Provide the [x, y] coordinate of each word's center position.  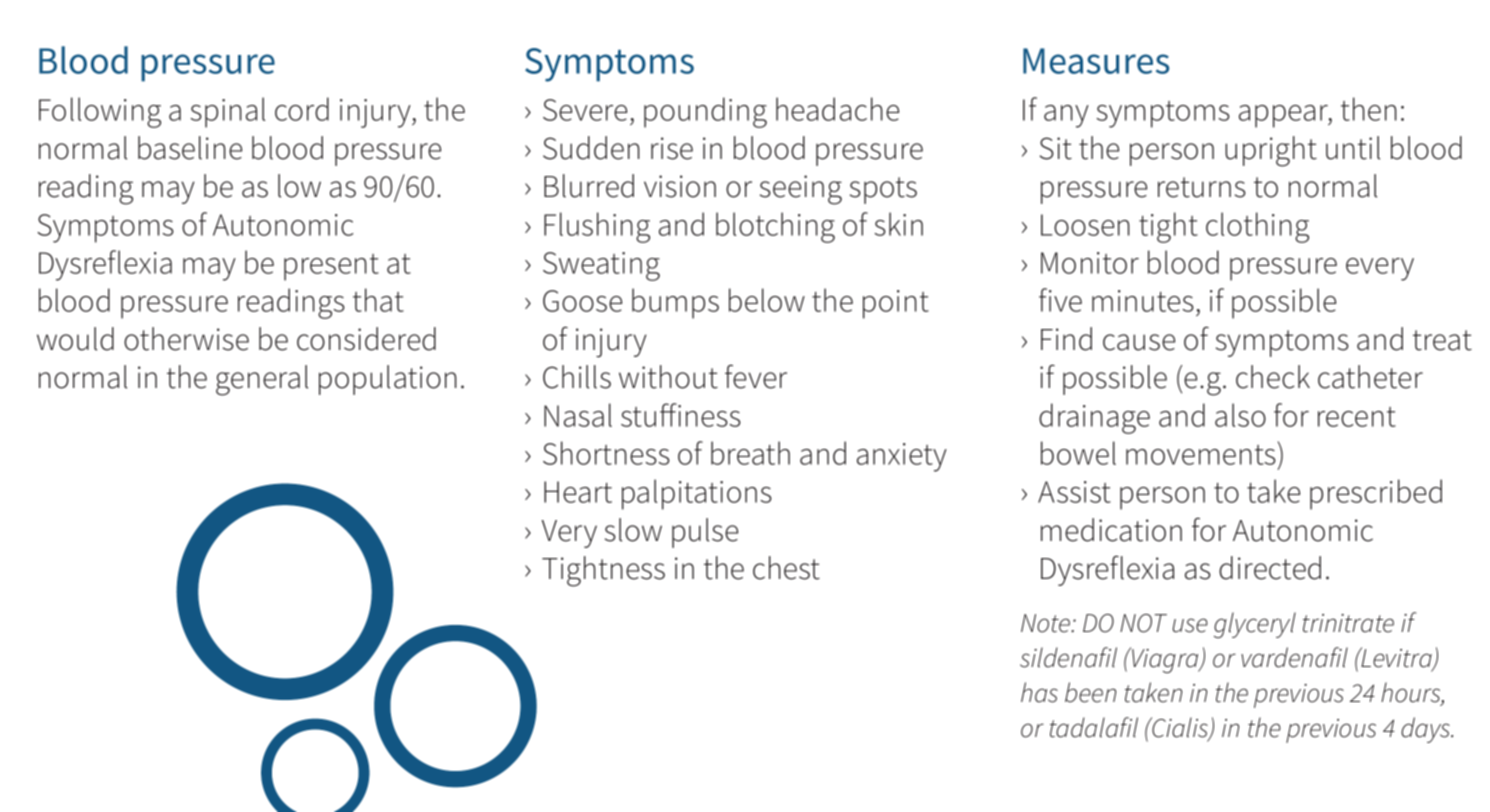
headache [837, 109]
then [1369, 109]
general [262, 380]
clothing [1257, 227]
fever [756, 376]
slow [633, 530]
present [331, 267]
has [1039, 692]
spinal [227, 112]
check [1273, 377]
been [1090, 692]
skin [898, 224]
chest [786, 568]
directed [1270, 568]
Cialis [1180, 728]
